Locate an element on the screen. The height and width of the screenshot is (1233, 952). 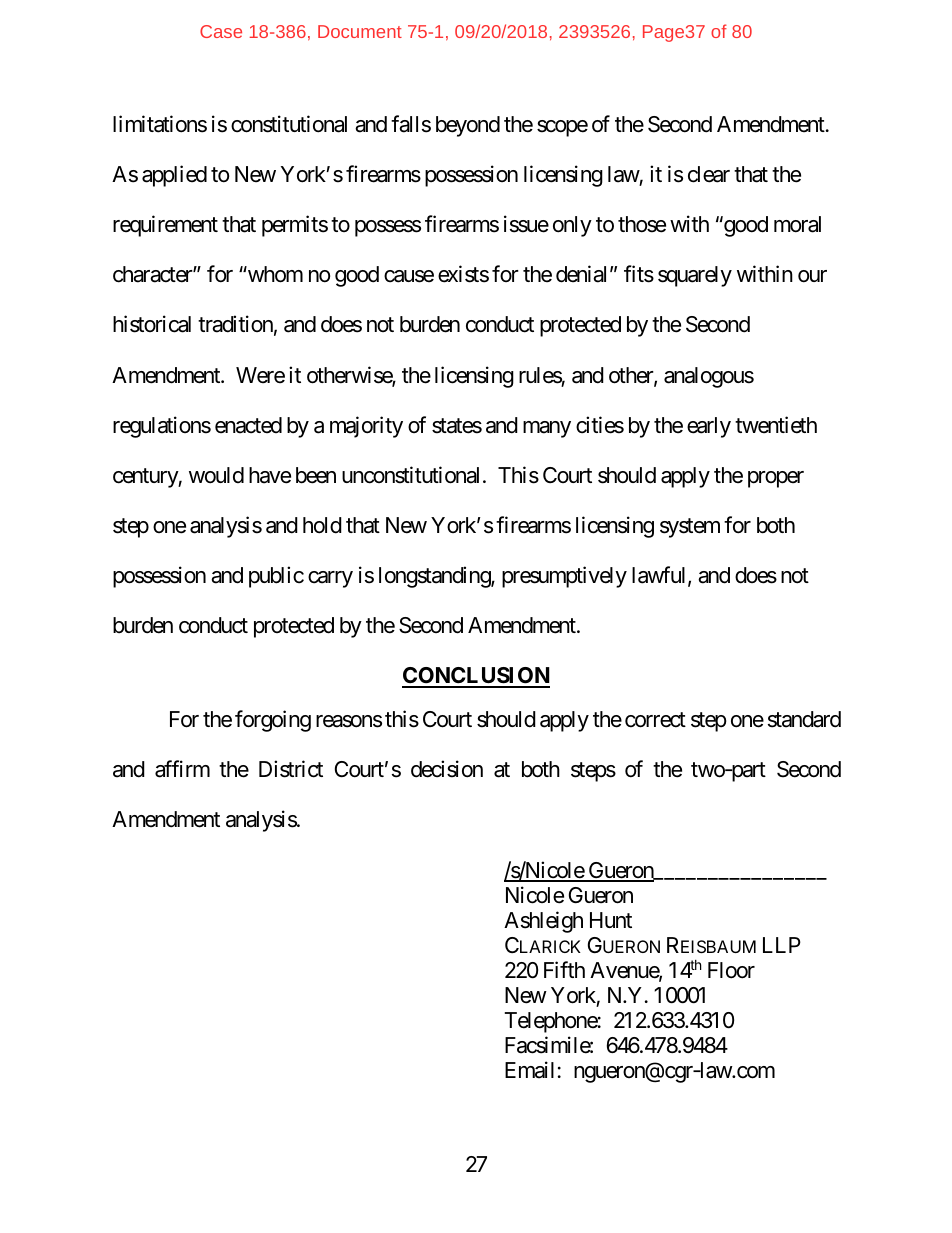
Fifth is located at coordinates (564, 969).
